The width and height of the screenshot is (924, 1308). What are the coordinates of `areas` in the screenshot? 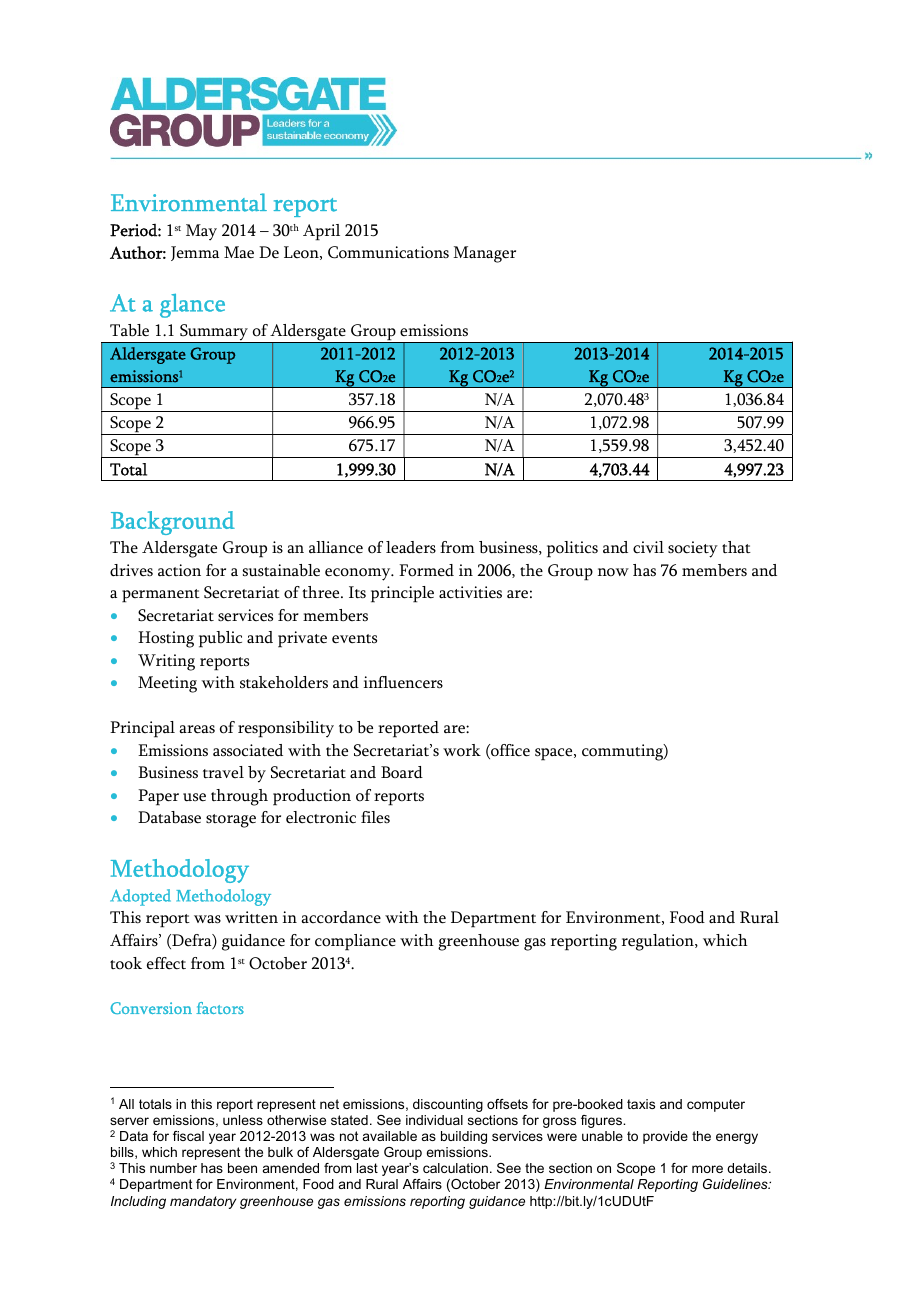 It's located at (197, 729).
